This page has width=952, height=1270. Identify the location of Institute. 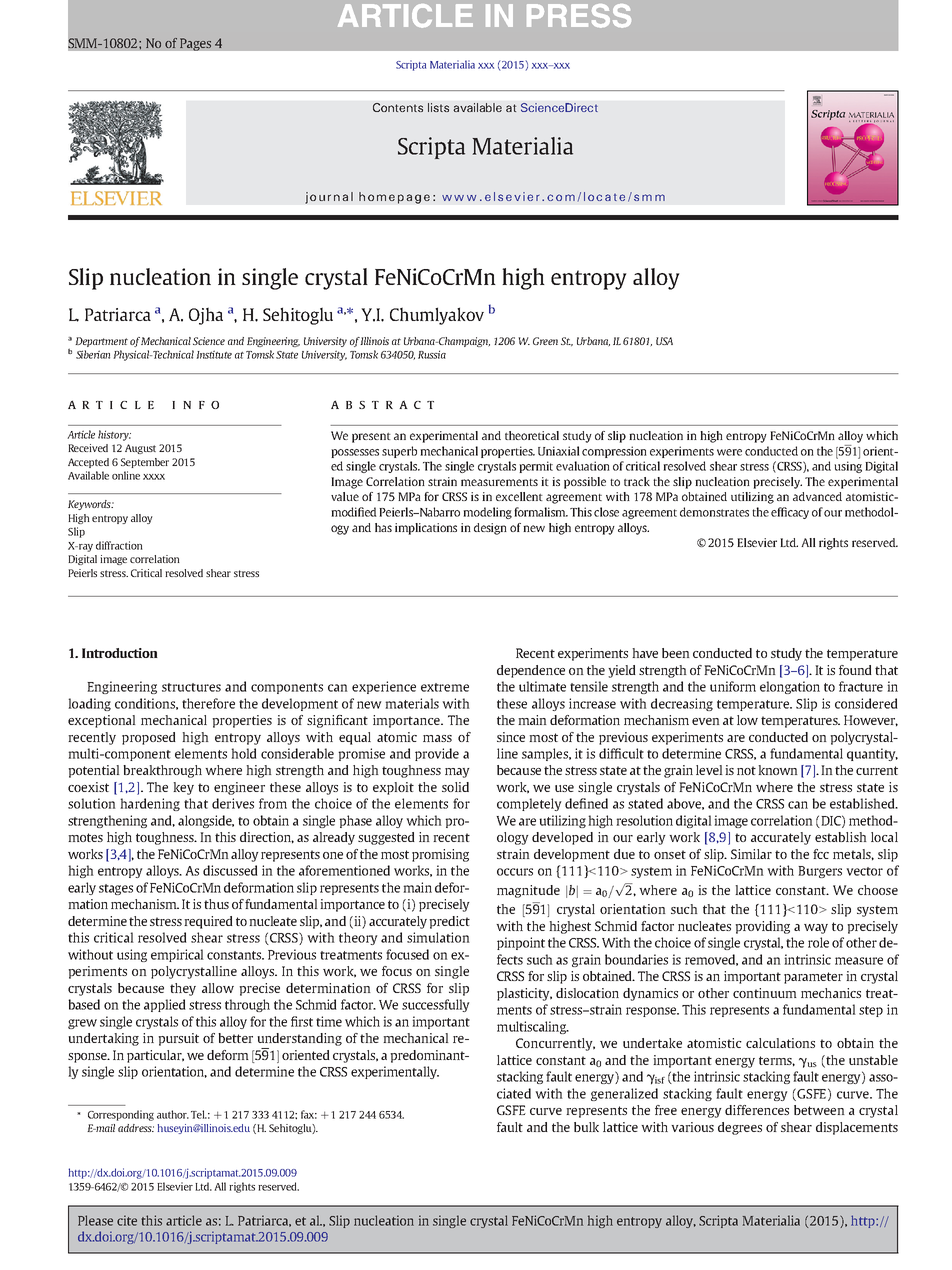
(214, 354).
